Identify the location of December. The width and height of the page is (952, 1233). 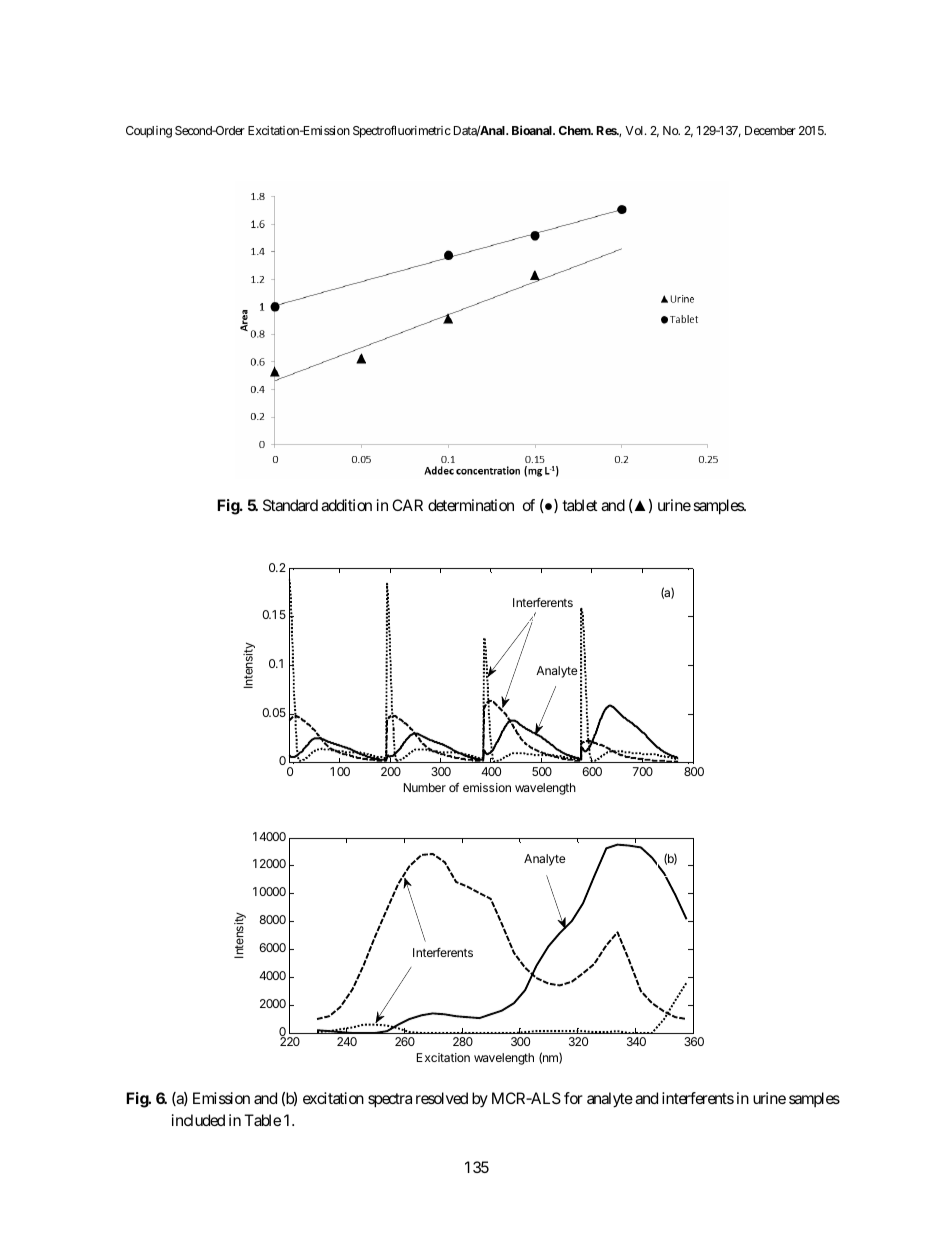
(770, 130).
